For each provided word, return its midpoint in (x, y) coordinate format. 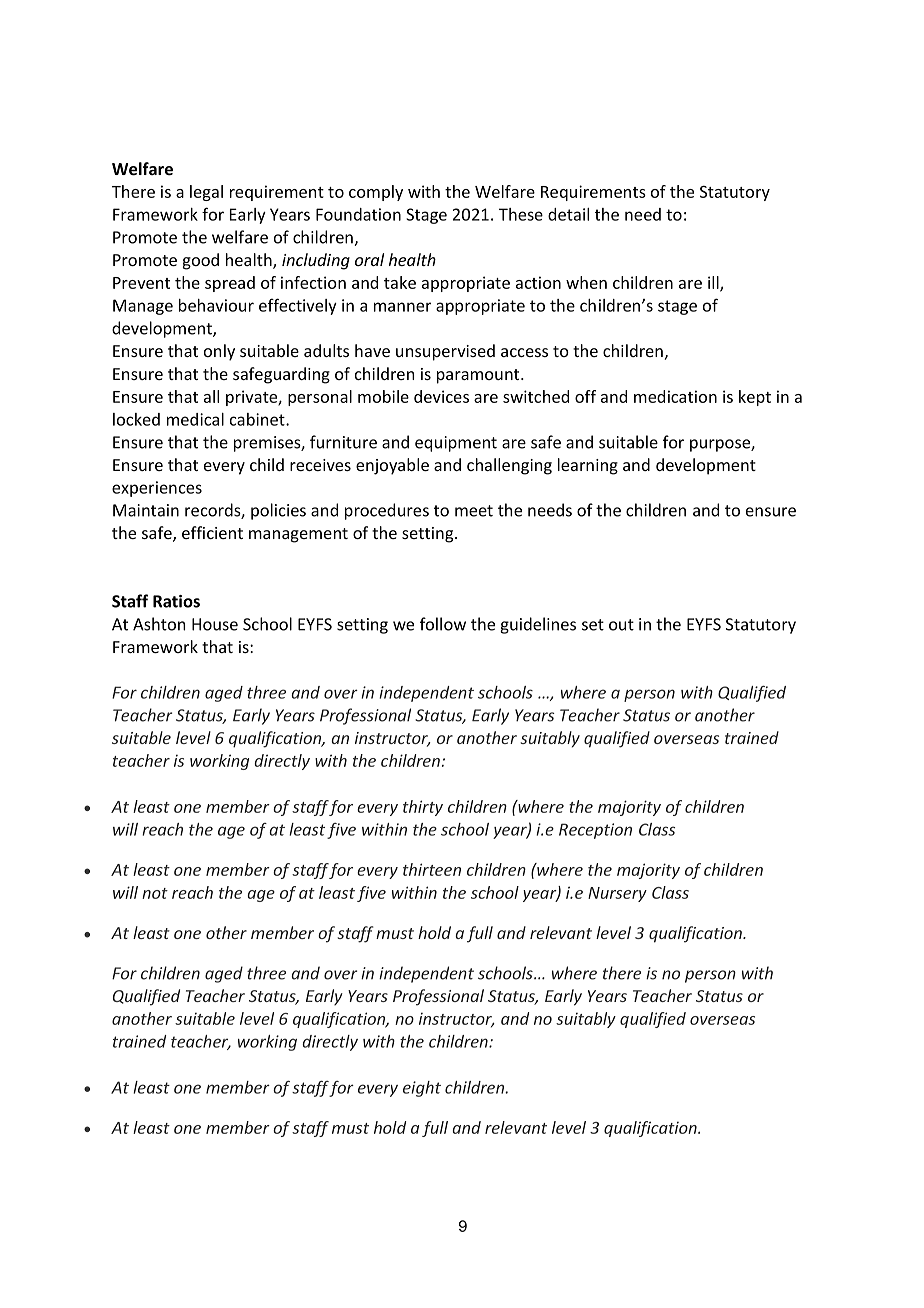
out (621, 625)
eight (422, 1089)
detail (568, 214)
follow (443, 624)
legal (206, 193)
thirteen (432, 869)
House (215, 624)
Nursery (617, 894)
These (521, 214)
